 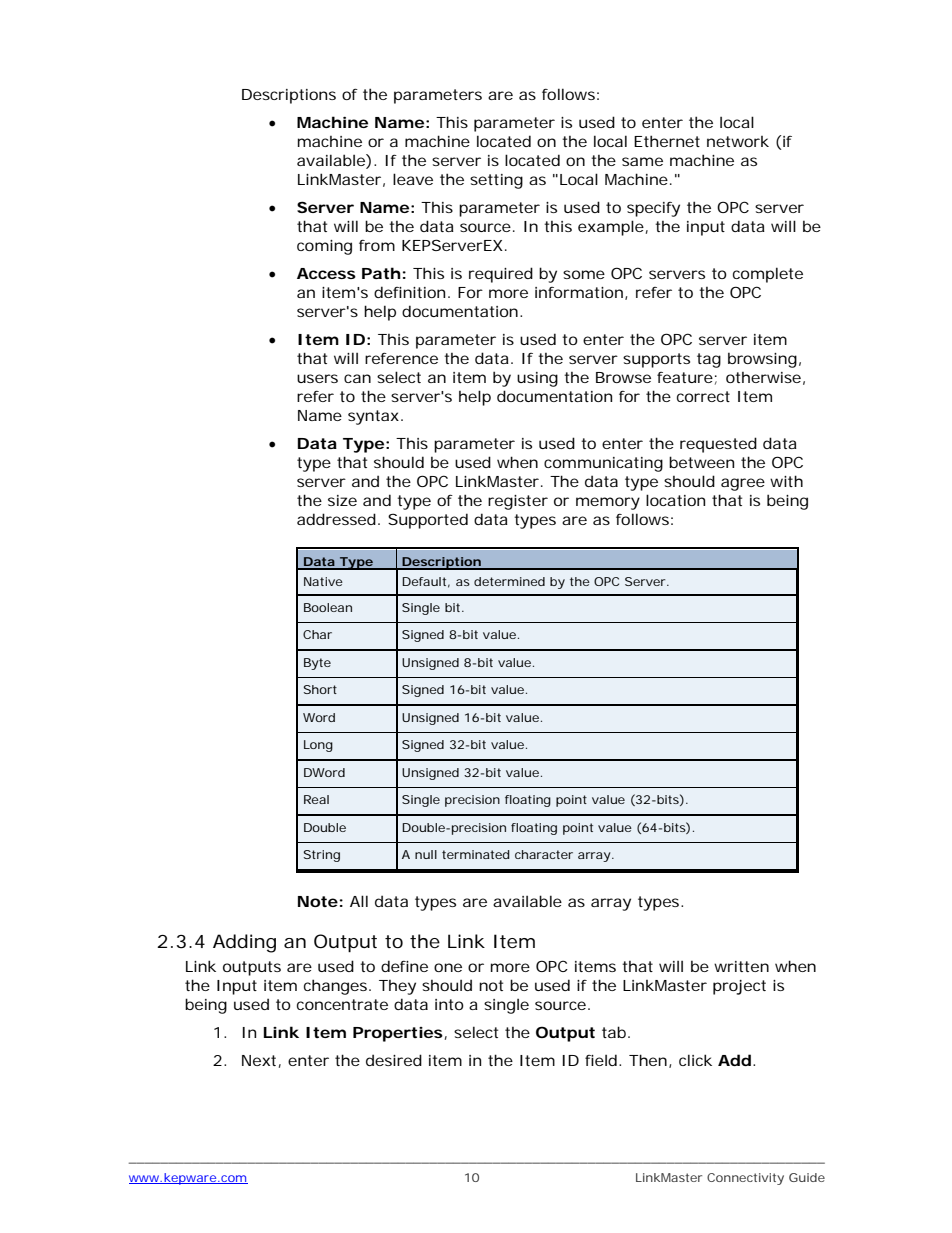 I want to click on setting, so click(x=496, y=181).
